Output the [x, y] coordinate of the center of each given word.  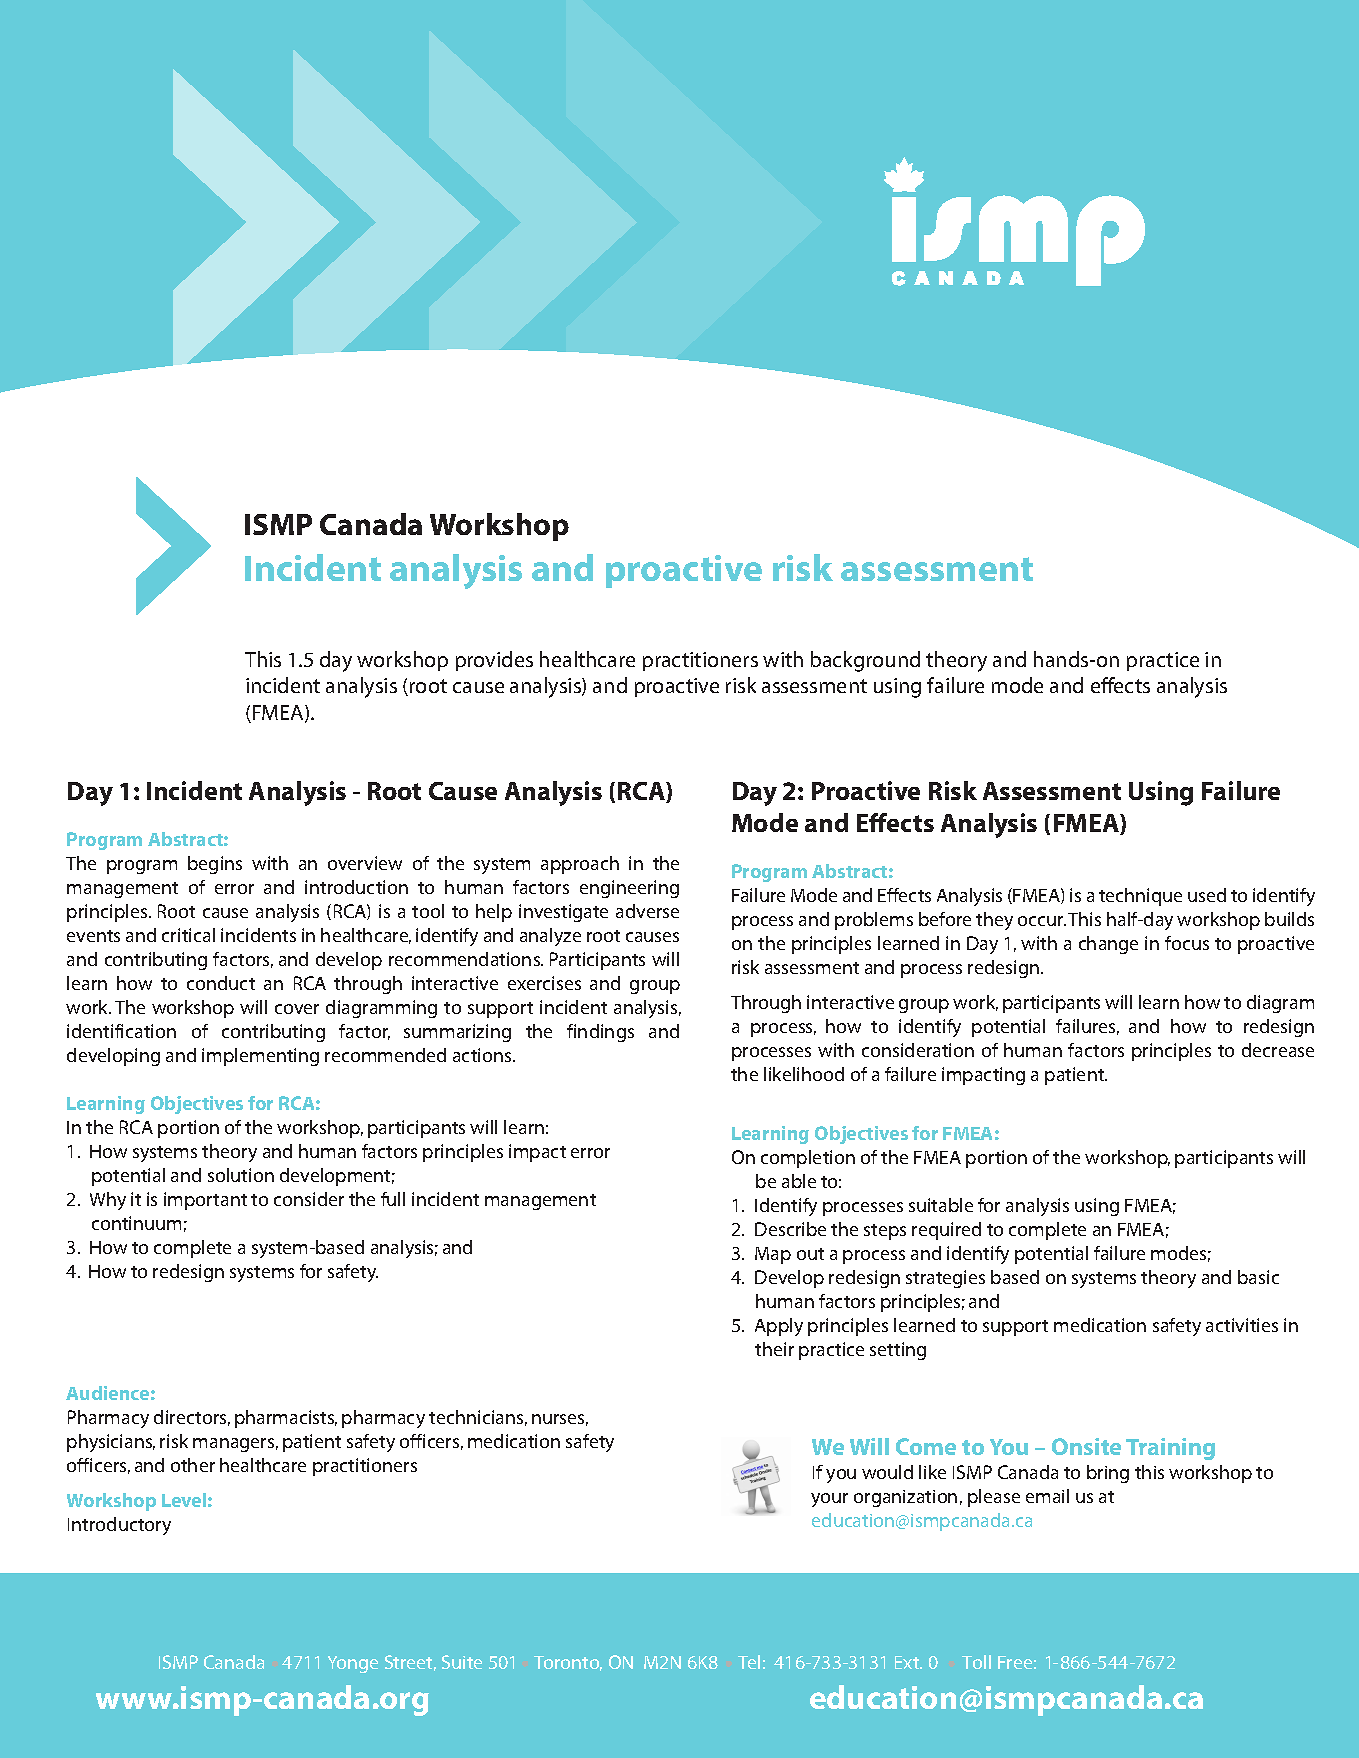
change [1108, 945]
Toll [976, 1662]
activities [1242, 1325]
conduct [221, 983]
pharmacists [286, 1419]
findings [600, 1033]
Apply [779, 1327]
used [1207, 895]
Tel [749, 1662]
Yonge [353, 1664]
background [865, 661]
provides [494, 661]
